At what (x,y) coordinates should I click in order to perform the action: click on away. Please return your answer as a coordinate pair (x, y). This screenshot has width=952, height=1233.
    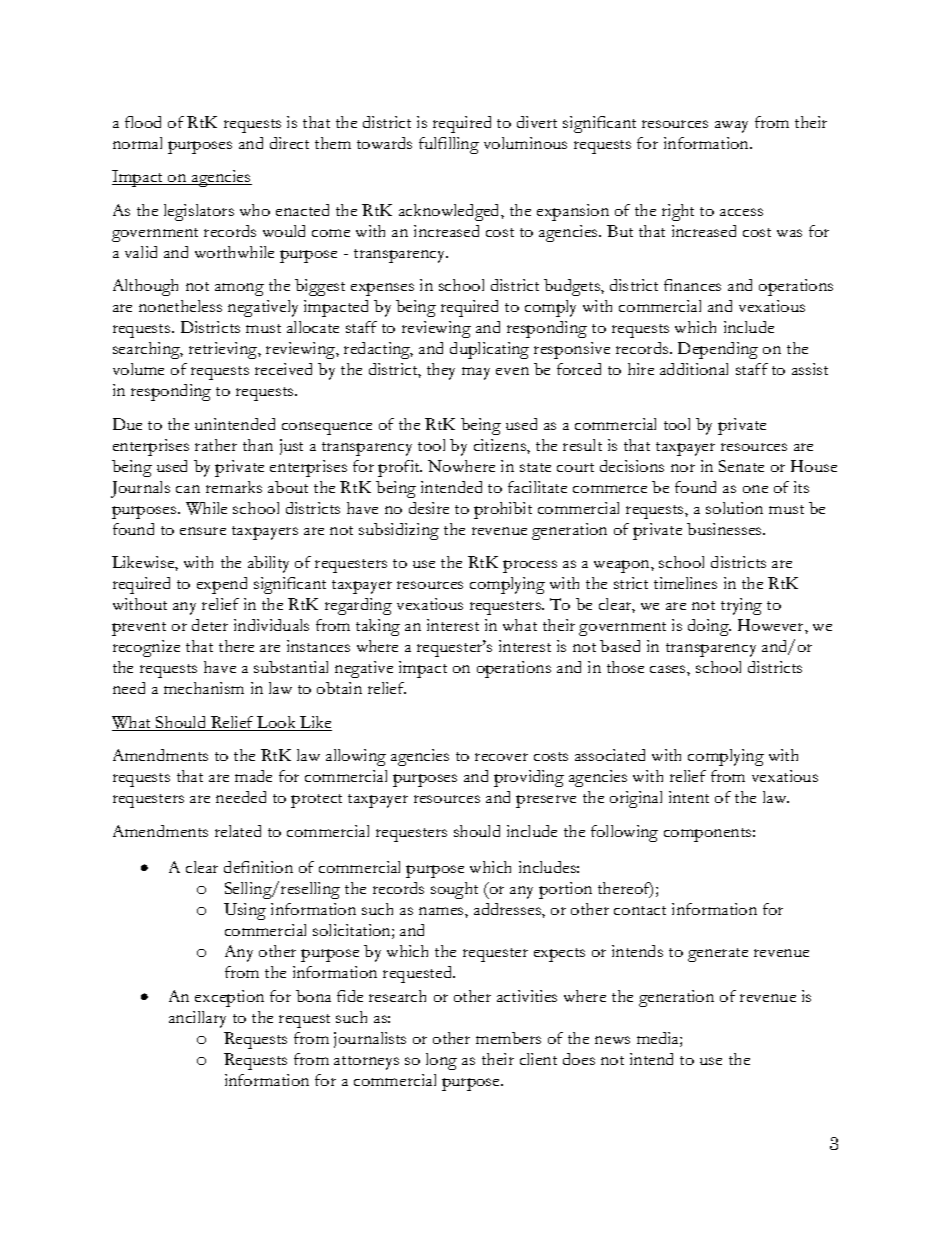
    Looking at the image, I should click on (731, 127).
